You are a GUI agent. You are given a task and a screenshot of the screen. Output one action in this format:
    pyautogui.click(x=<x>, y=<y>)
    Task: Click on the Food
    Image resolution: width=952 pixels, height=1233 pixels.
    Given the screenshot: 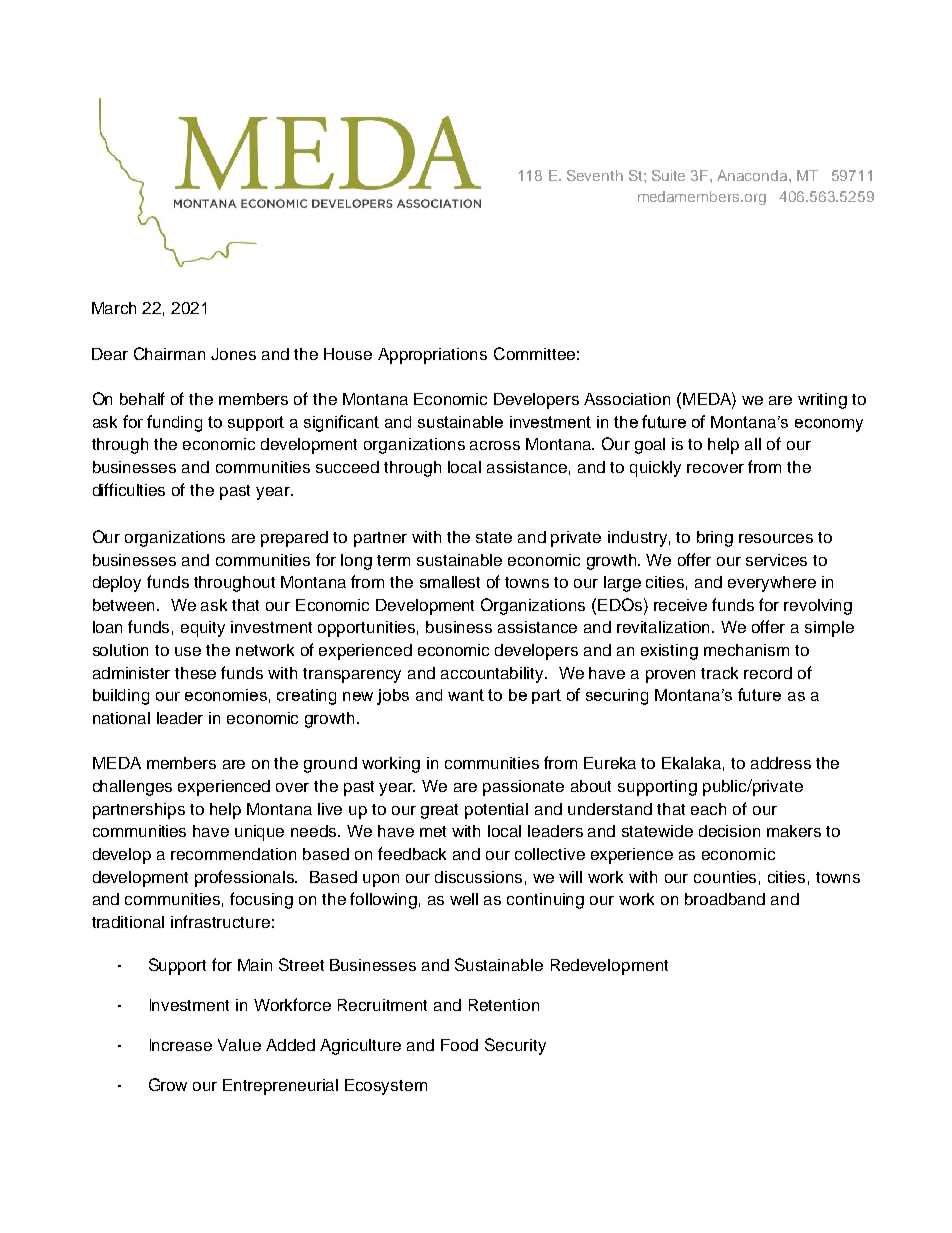 What is the action you would take?
    pyautogui.click(x=459, y=1045)
